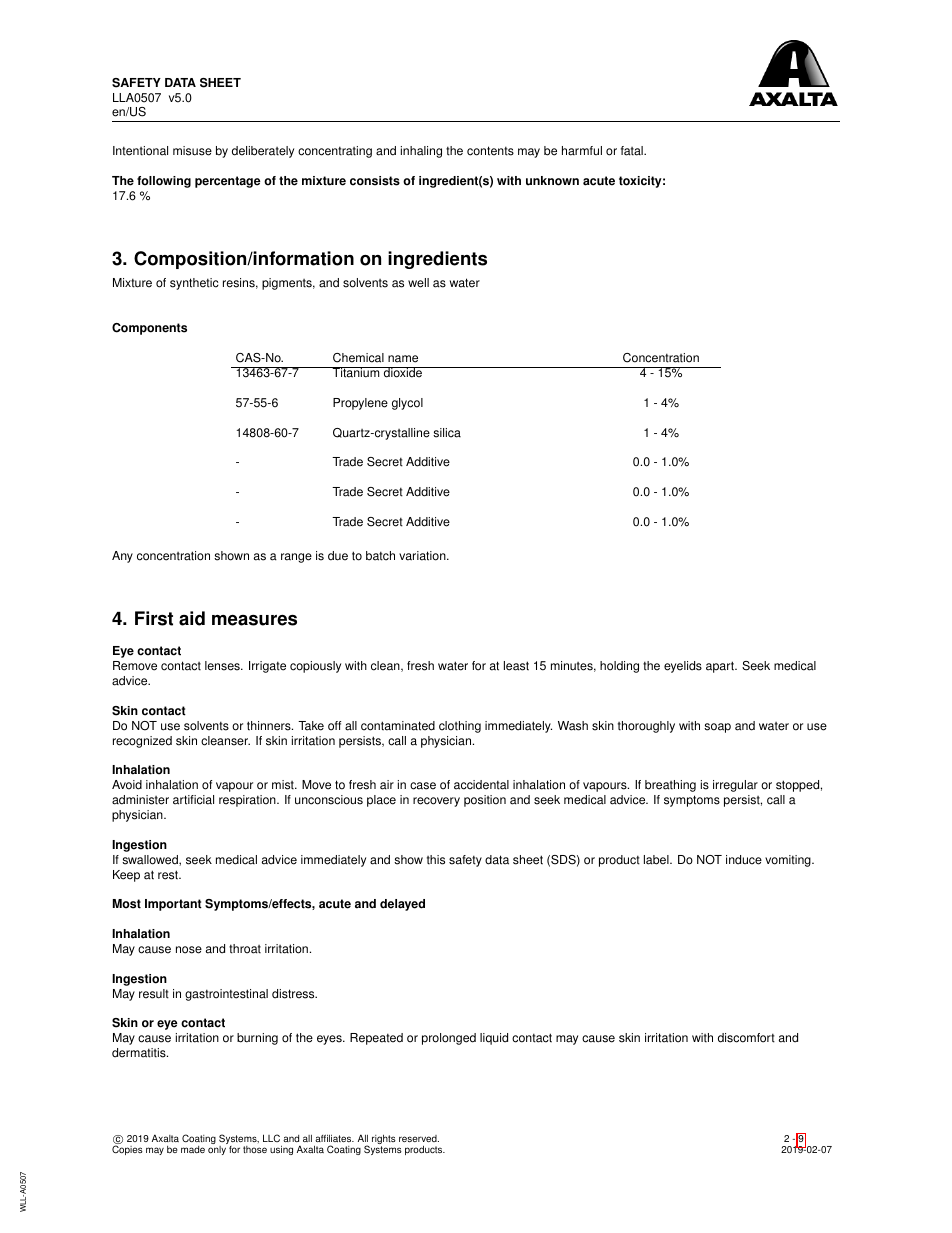  Describe the element at coordinates (419, 1139) in the screenshot. I see `reserved` at that location.
